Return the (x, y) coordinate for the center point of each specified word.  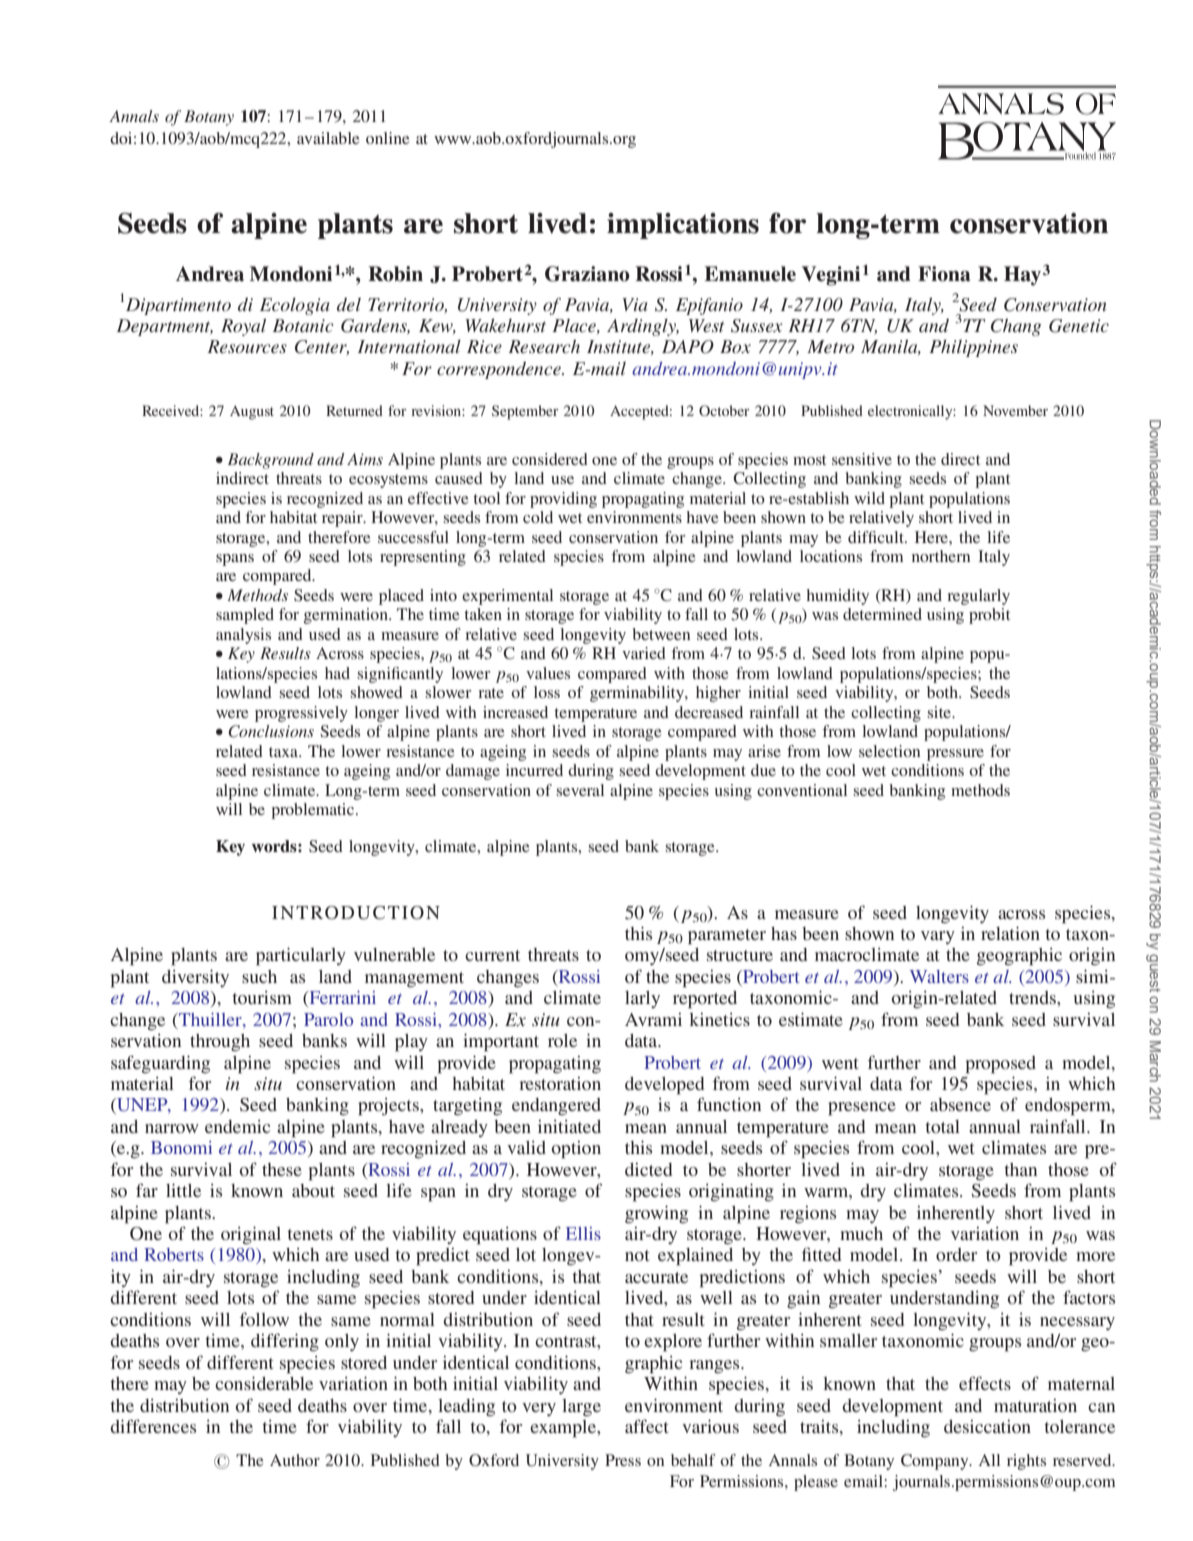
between (661, 634)
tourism (262, 997)
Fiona (944, 274)
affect (647, 1426)
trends (1033, 997)
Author (295, 1460)
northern (941, 556)
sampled (245, 616)
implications (683, 226)
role (562, 1040)
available (328, 138)
